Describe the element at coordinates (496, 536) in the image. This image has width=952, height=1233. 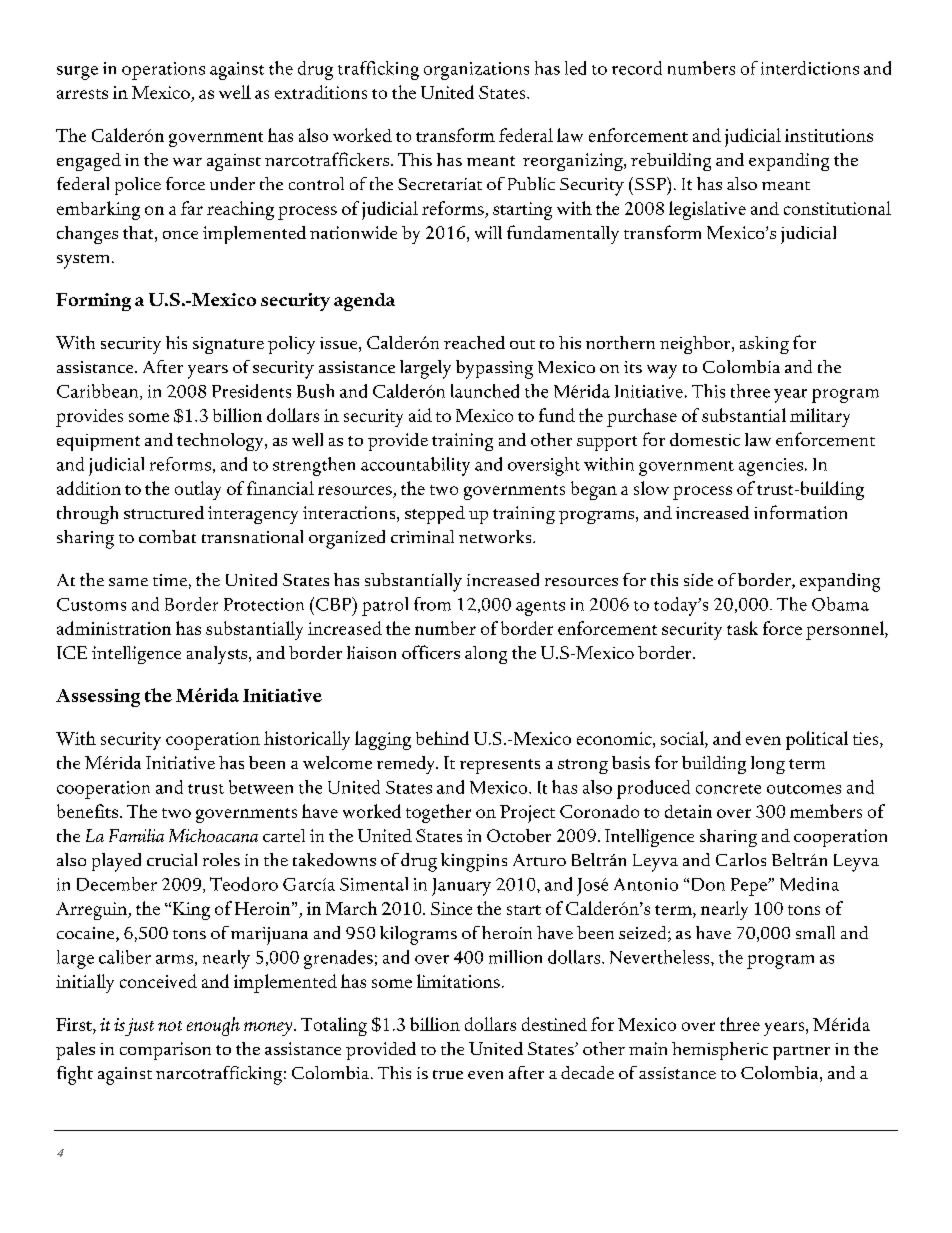
I see `networks` at that location.
